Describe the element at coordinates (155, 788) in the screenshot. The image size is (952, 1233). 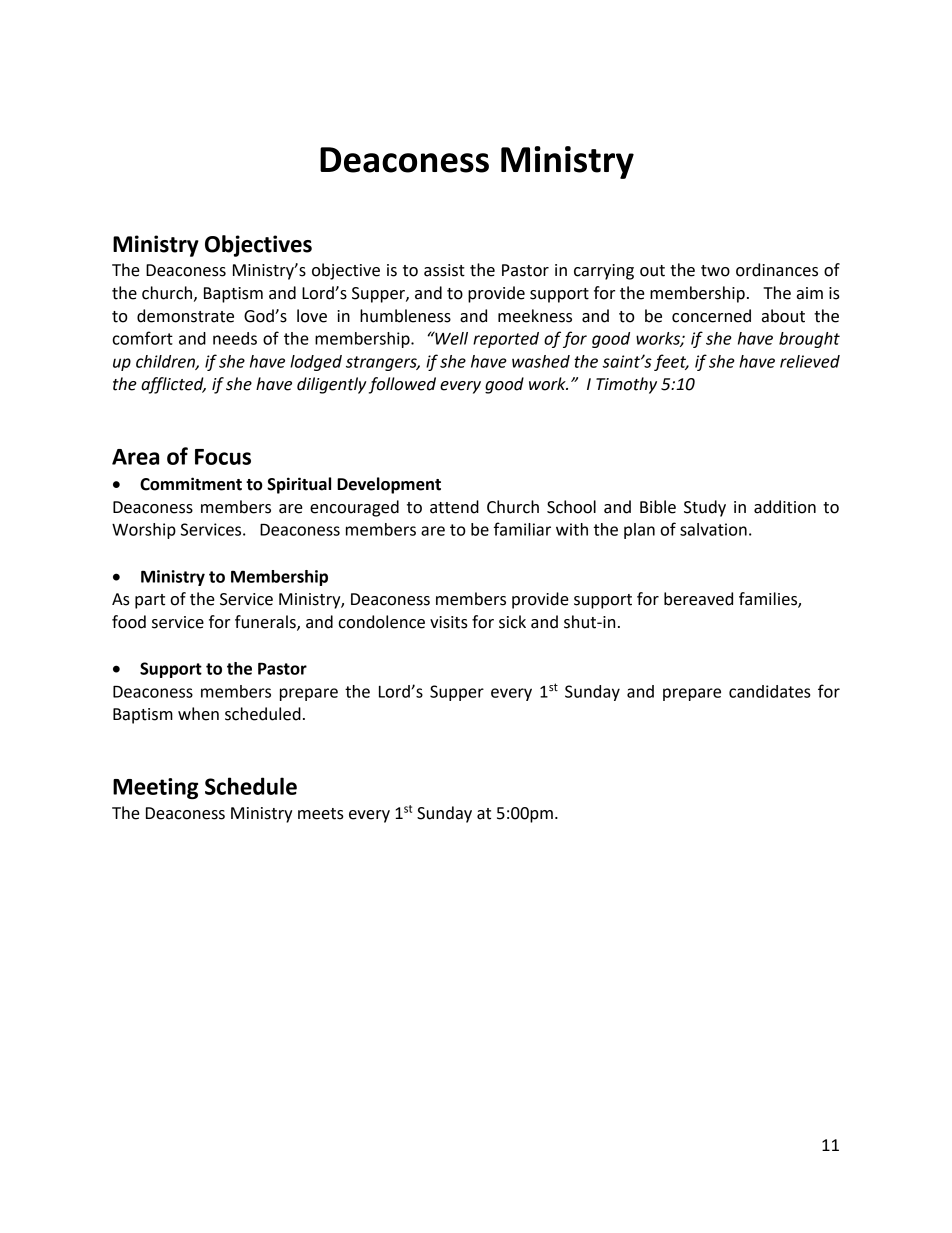
I see `Meeting` at that location.
